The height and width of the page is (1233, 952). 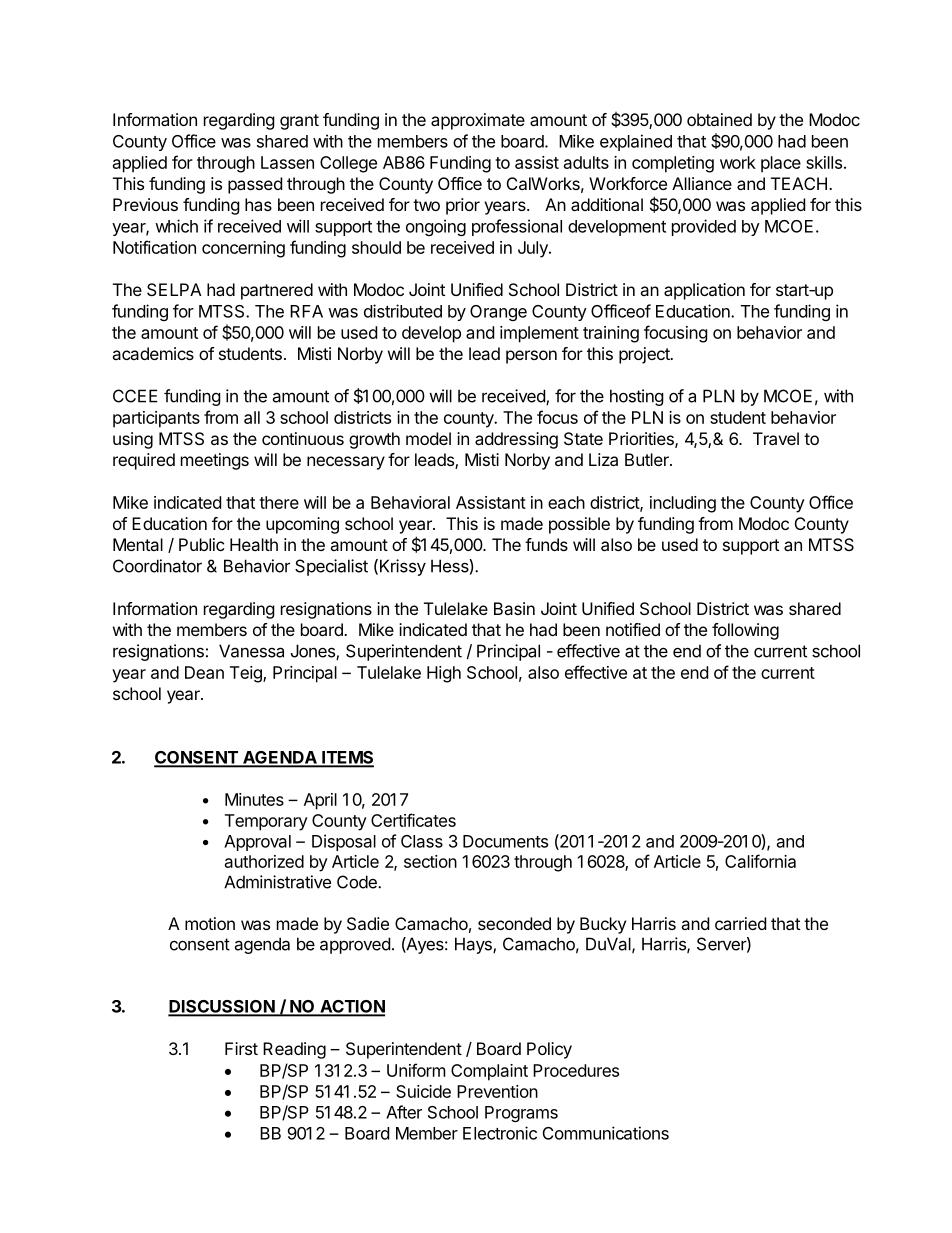 What do you see at coordinates (683, 504) in the page?
I see `including` at bounding box center [683, 504].
